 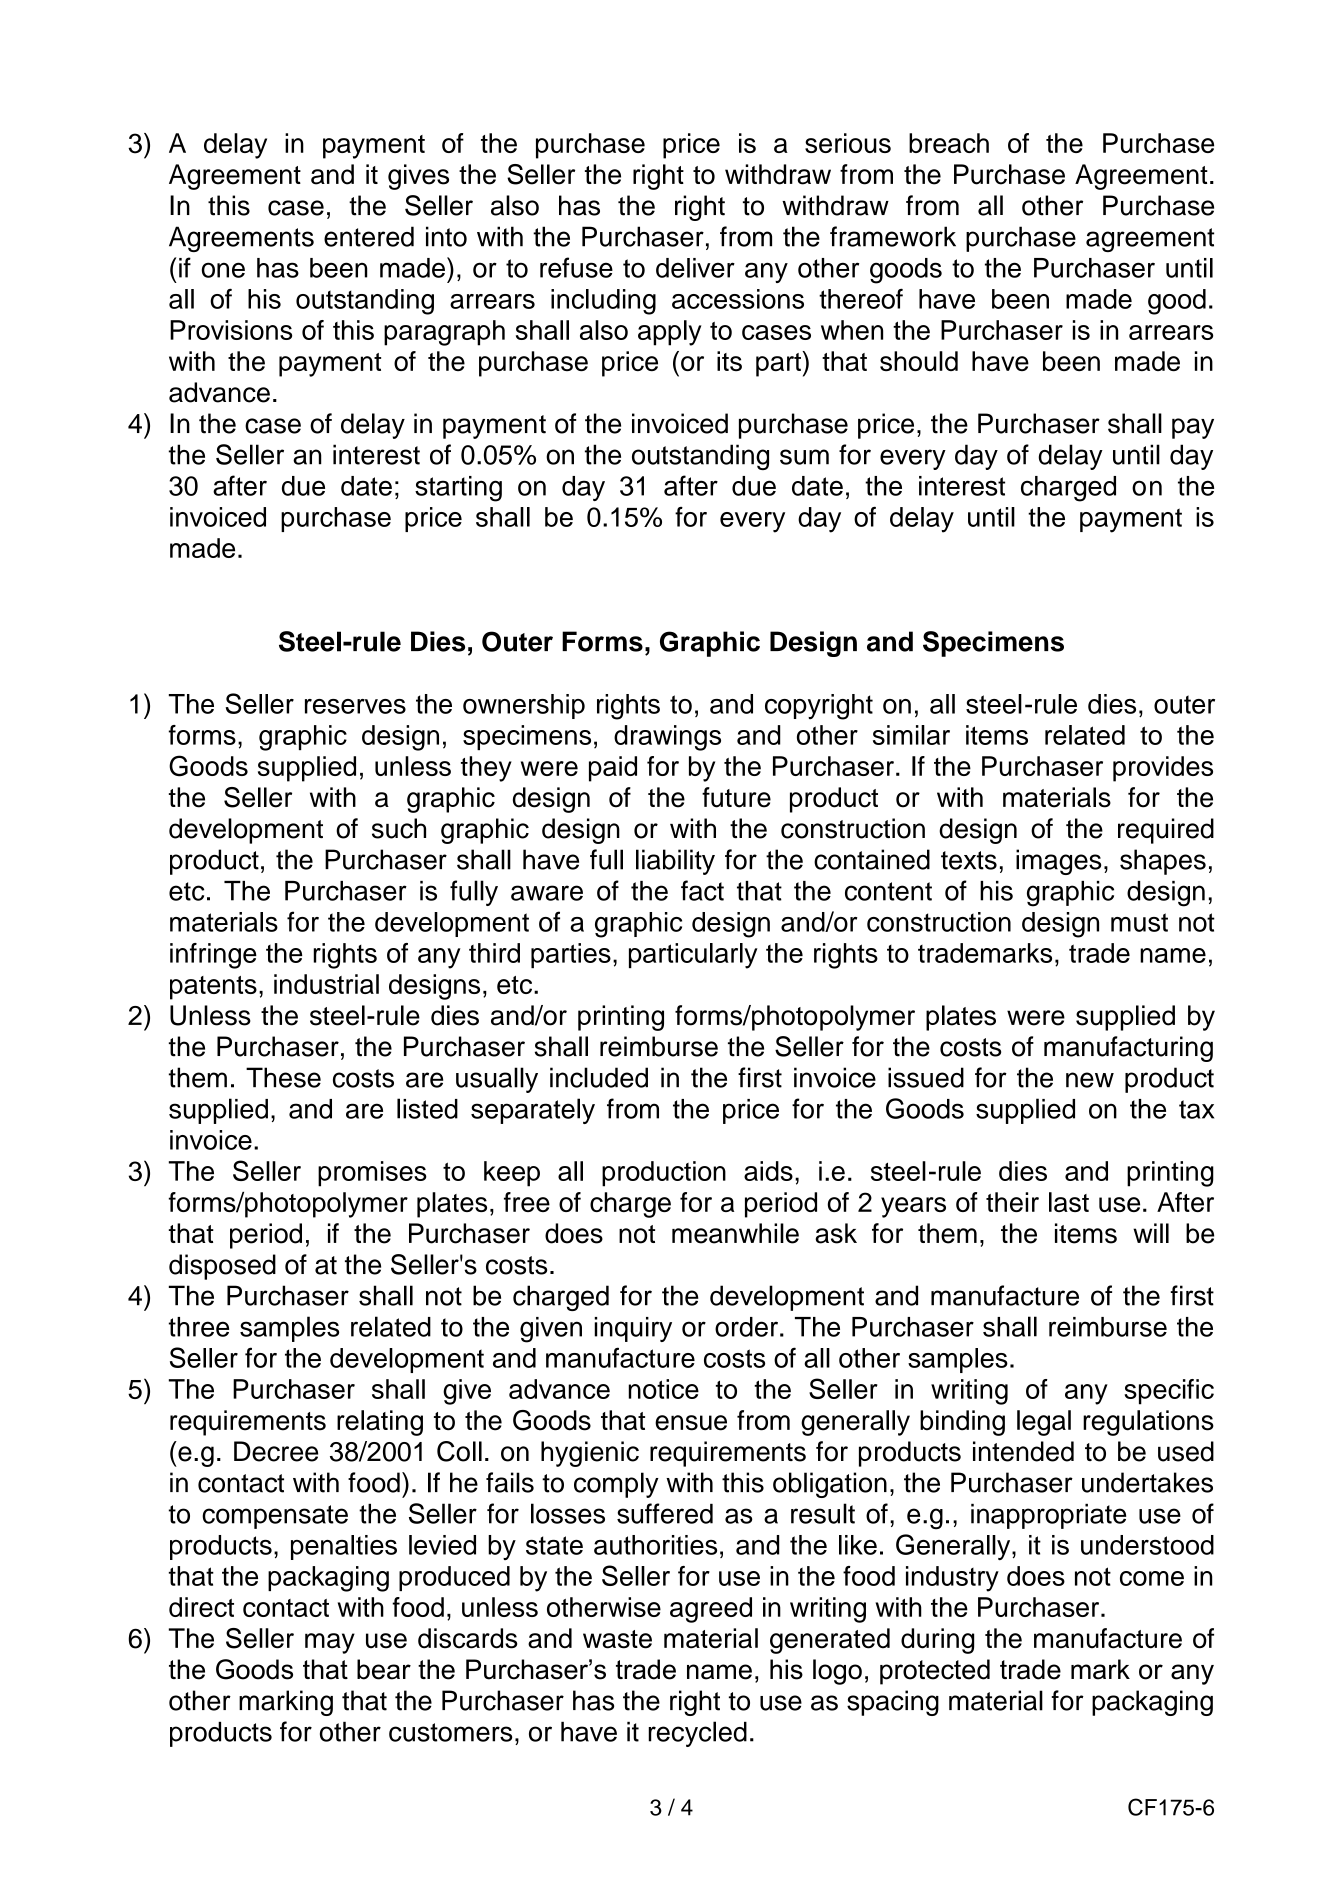 I want to click on may, so click(x=330, y=1643).
